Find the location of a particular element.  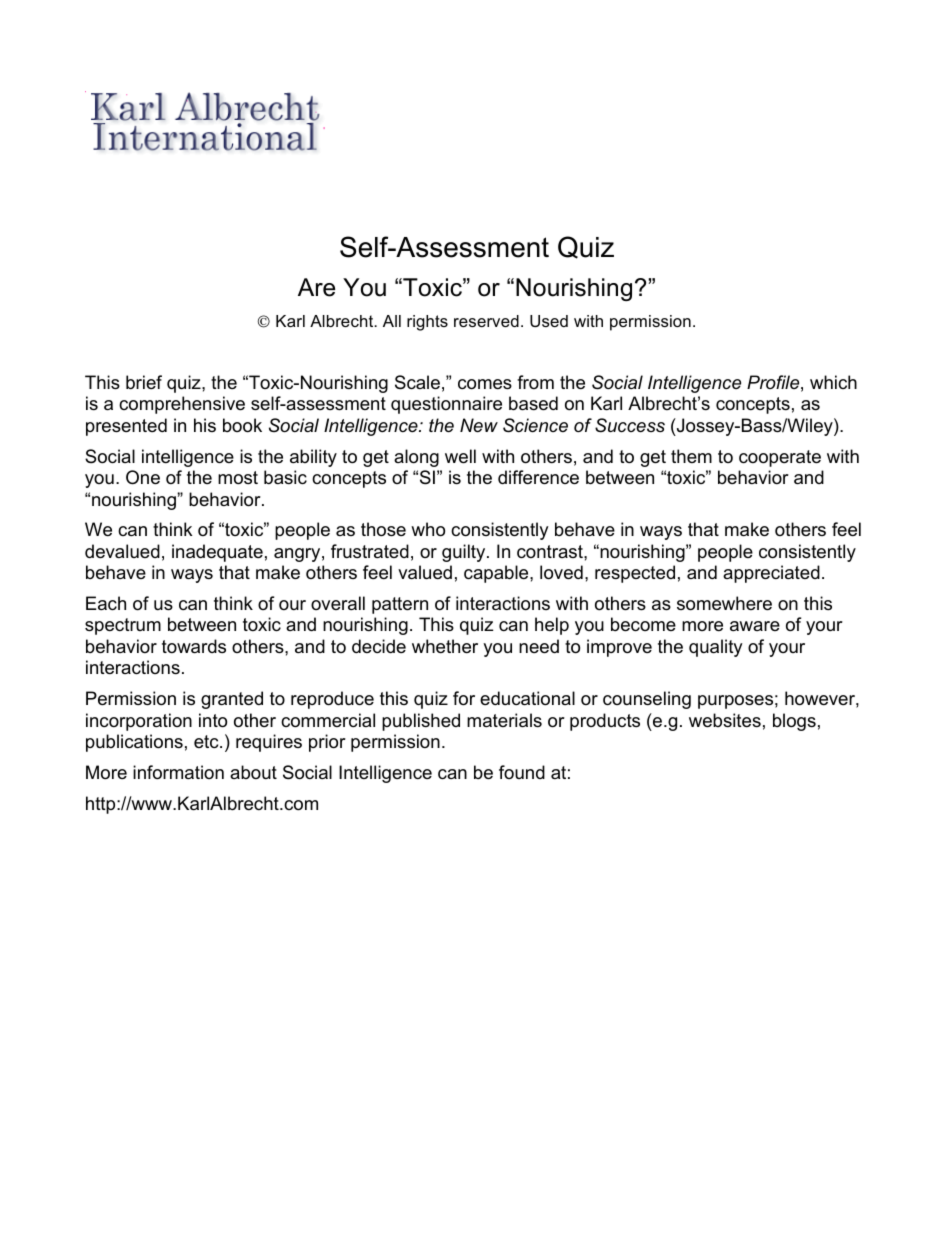

information is located at coordinates (178, 772).
